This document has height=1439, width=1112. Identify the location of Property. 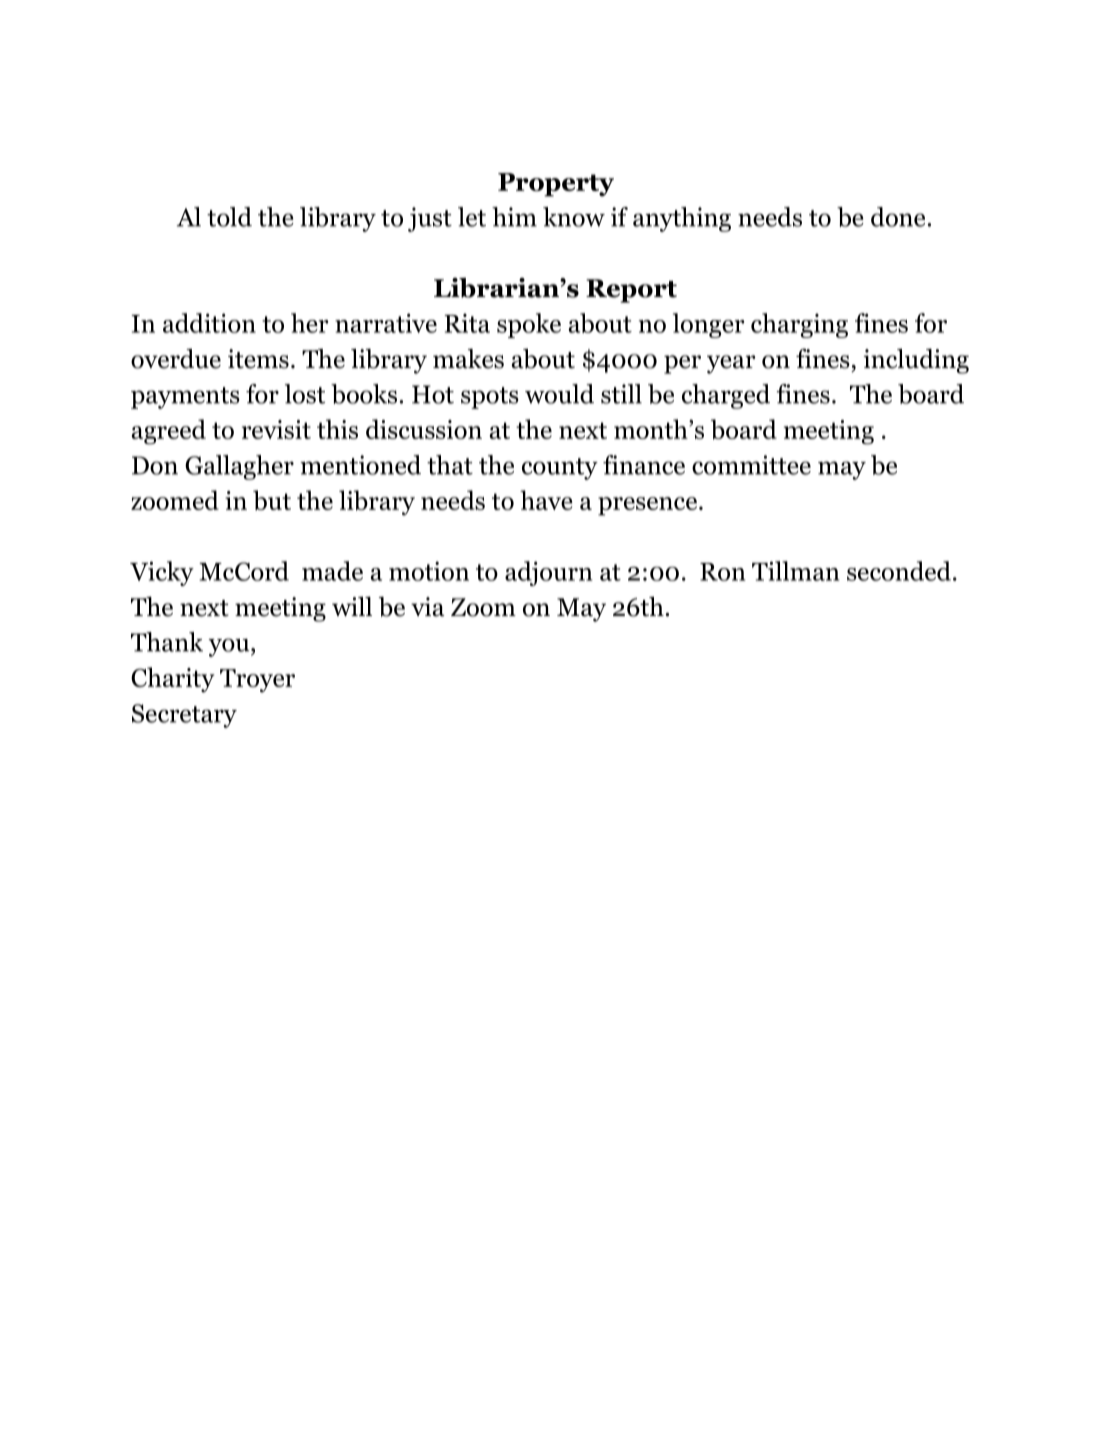
(556, 185).
